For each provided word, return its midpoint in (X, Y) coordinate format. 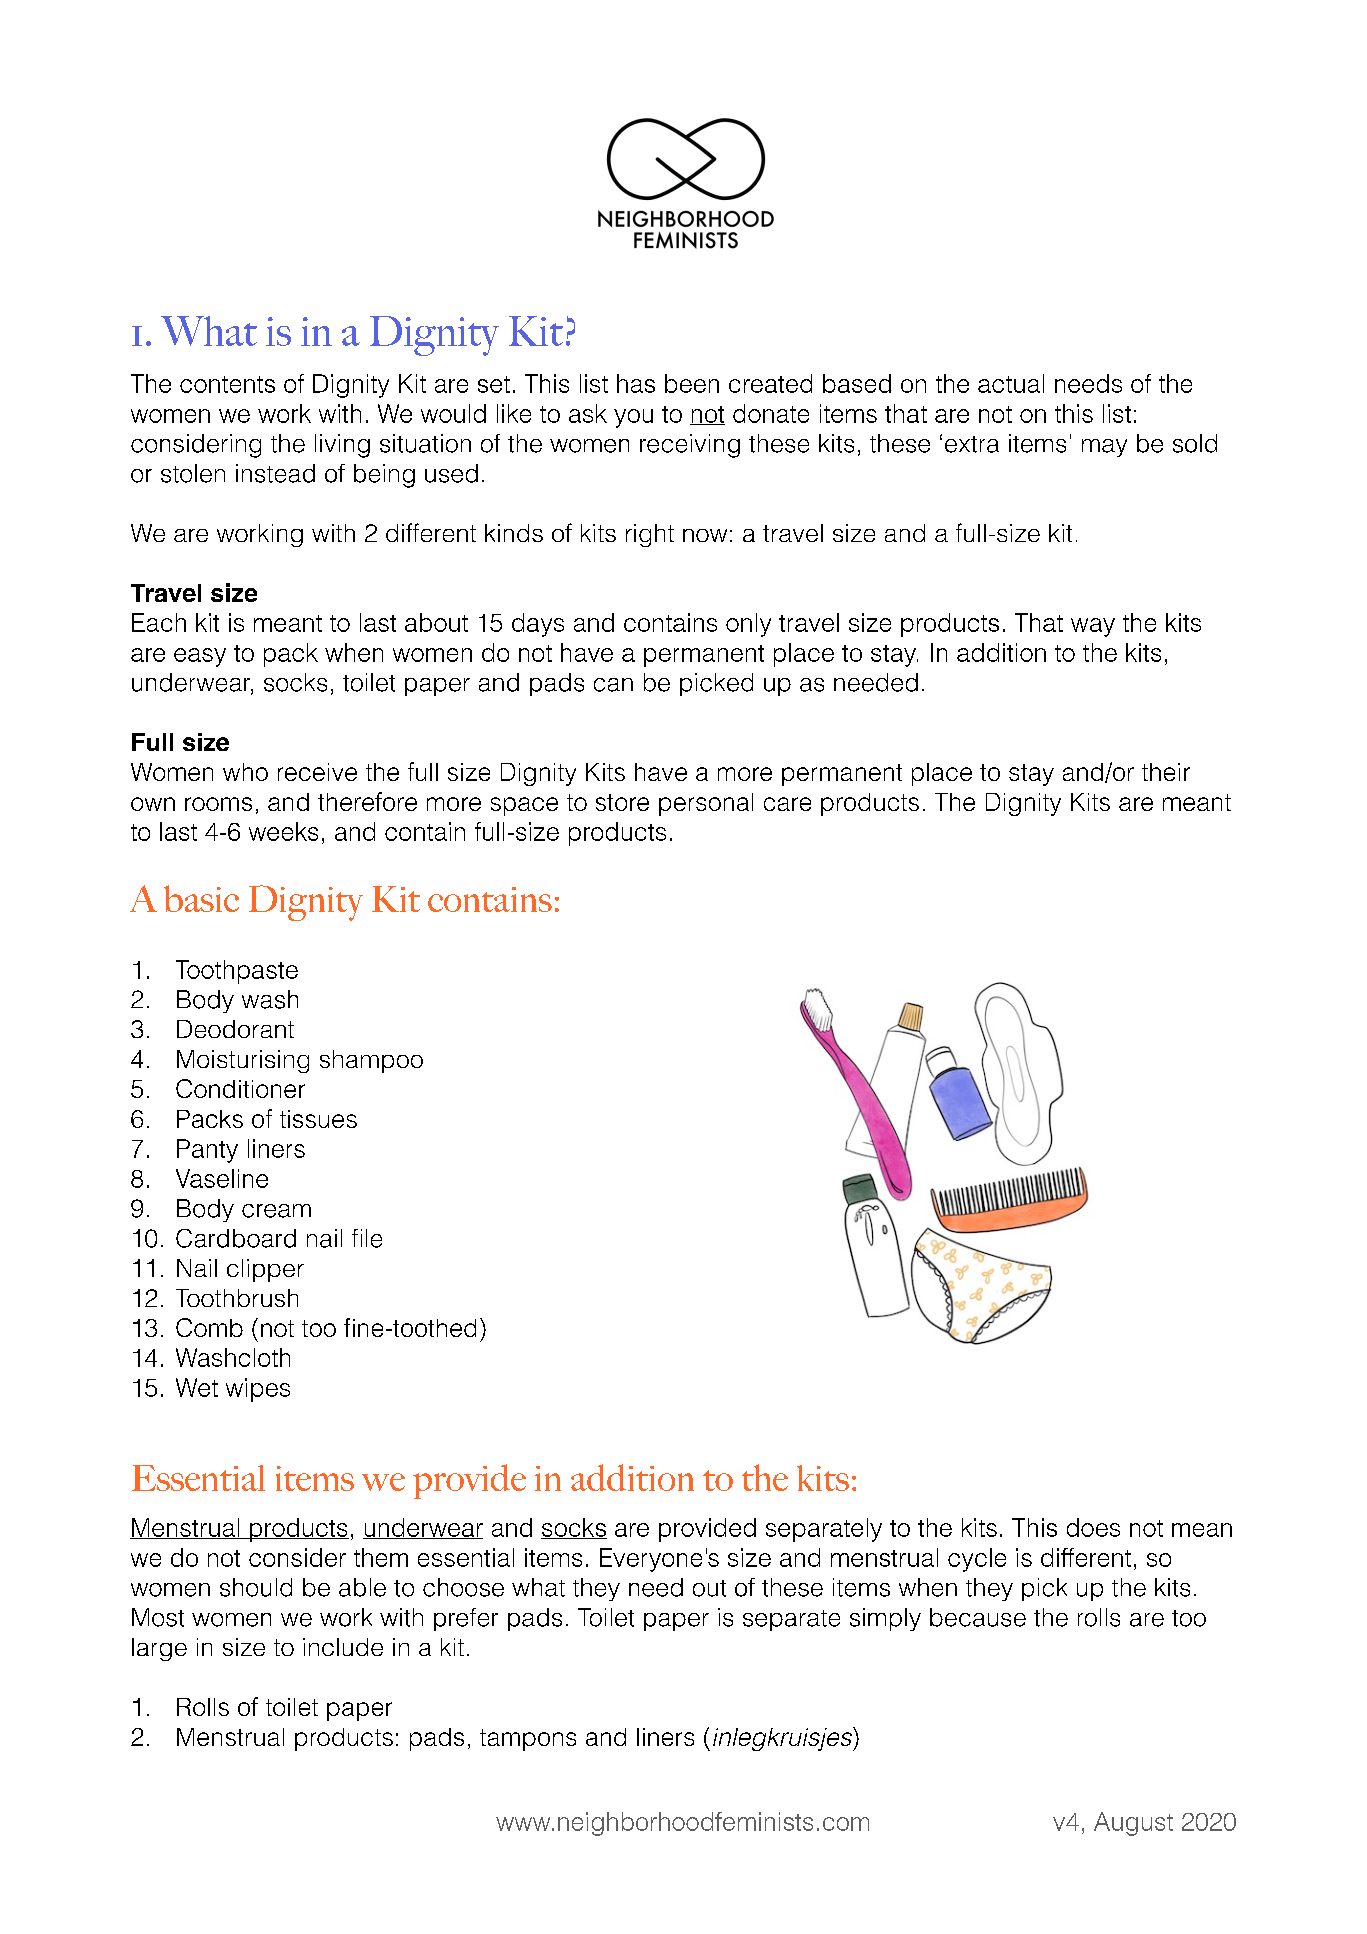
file (367, 1238)
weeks (283, 831)
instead (275, 473)
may (1104, 448)
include (343, 1647)
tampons (528, 1740)
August (1133, 1824)
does (1093, 1527)
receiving (690, 446)
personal (706, 804)
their (1166, 772)
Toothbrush (237, 1298)
